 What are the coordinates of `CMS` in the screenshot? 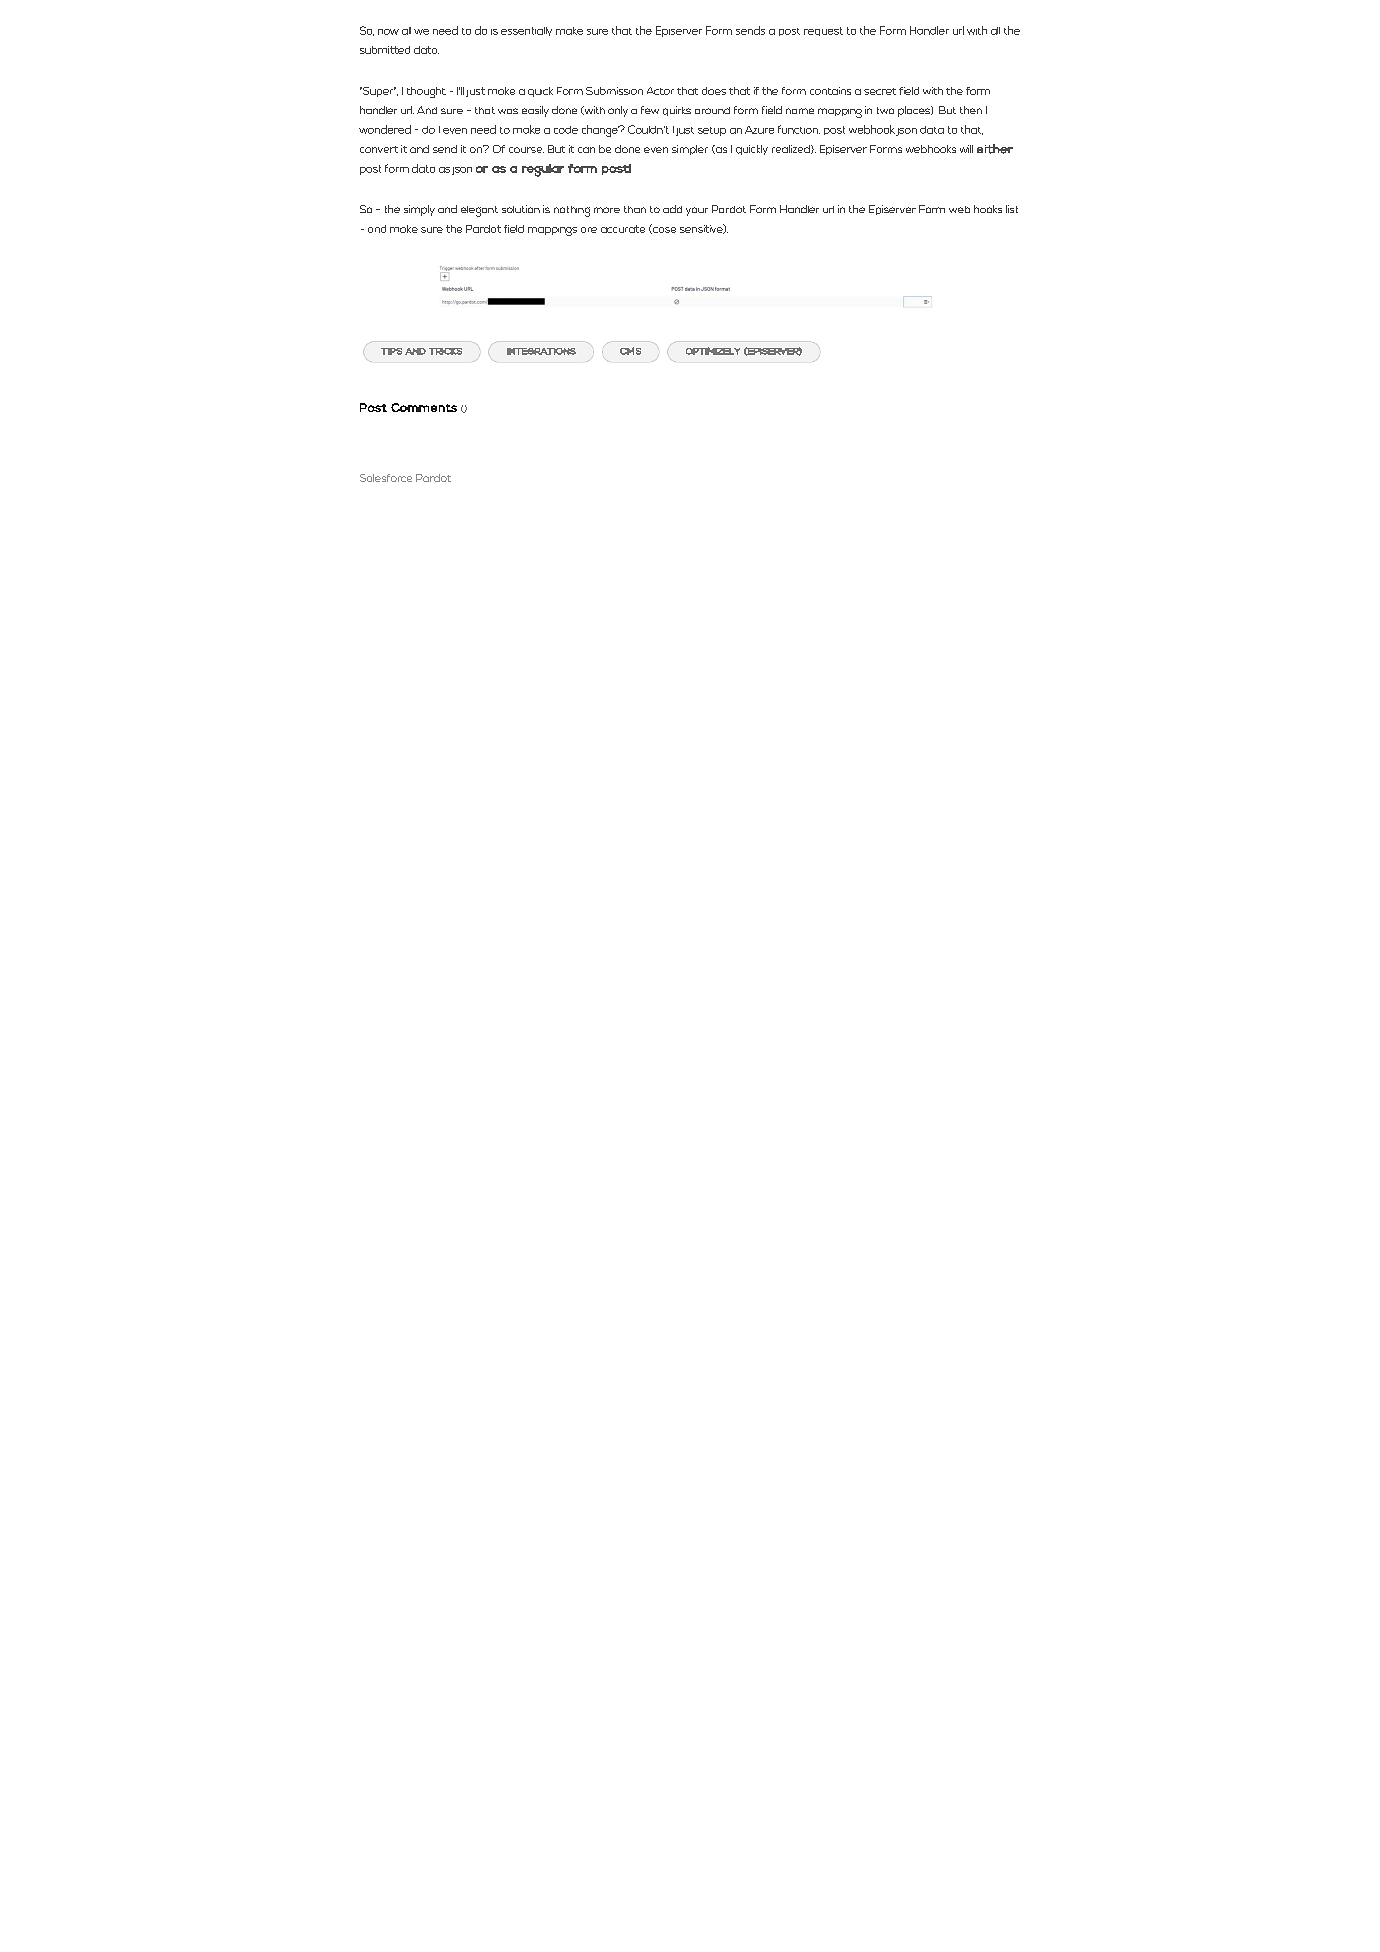 It's located at (630, 351).
